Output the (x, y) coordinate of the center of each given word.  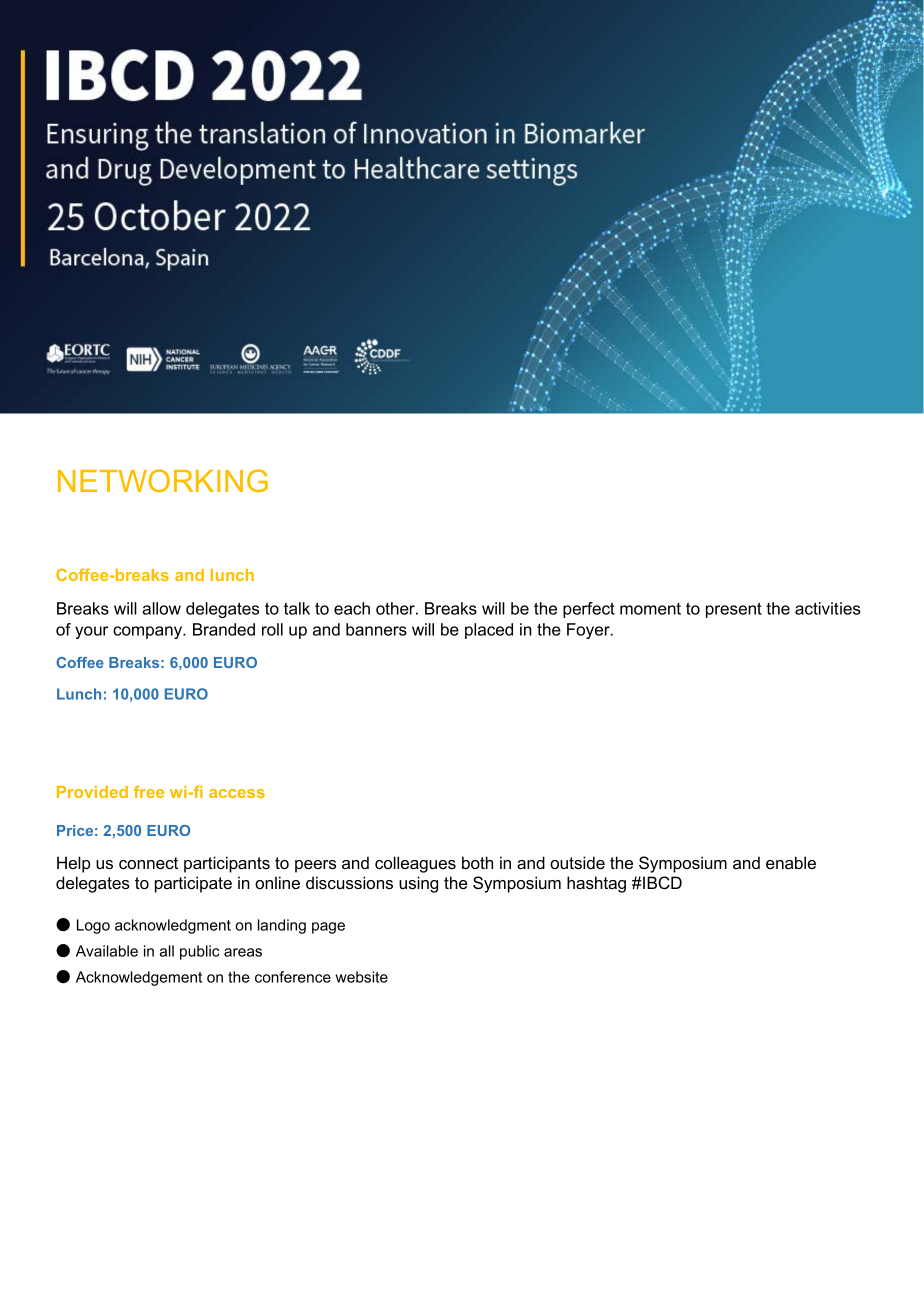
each (352, 608)
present (734, 610)
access (237, 793)
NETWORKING (163, 480)
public (199, 952)
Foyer (589, 631)
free (149, 791)
